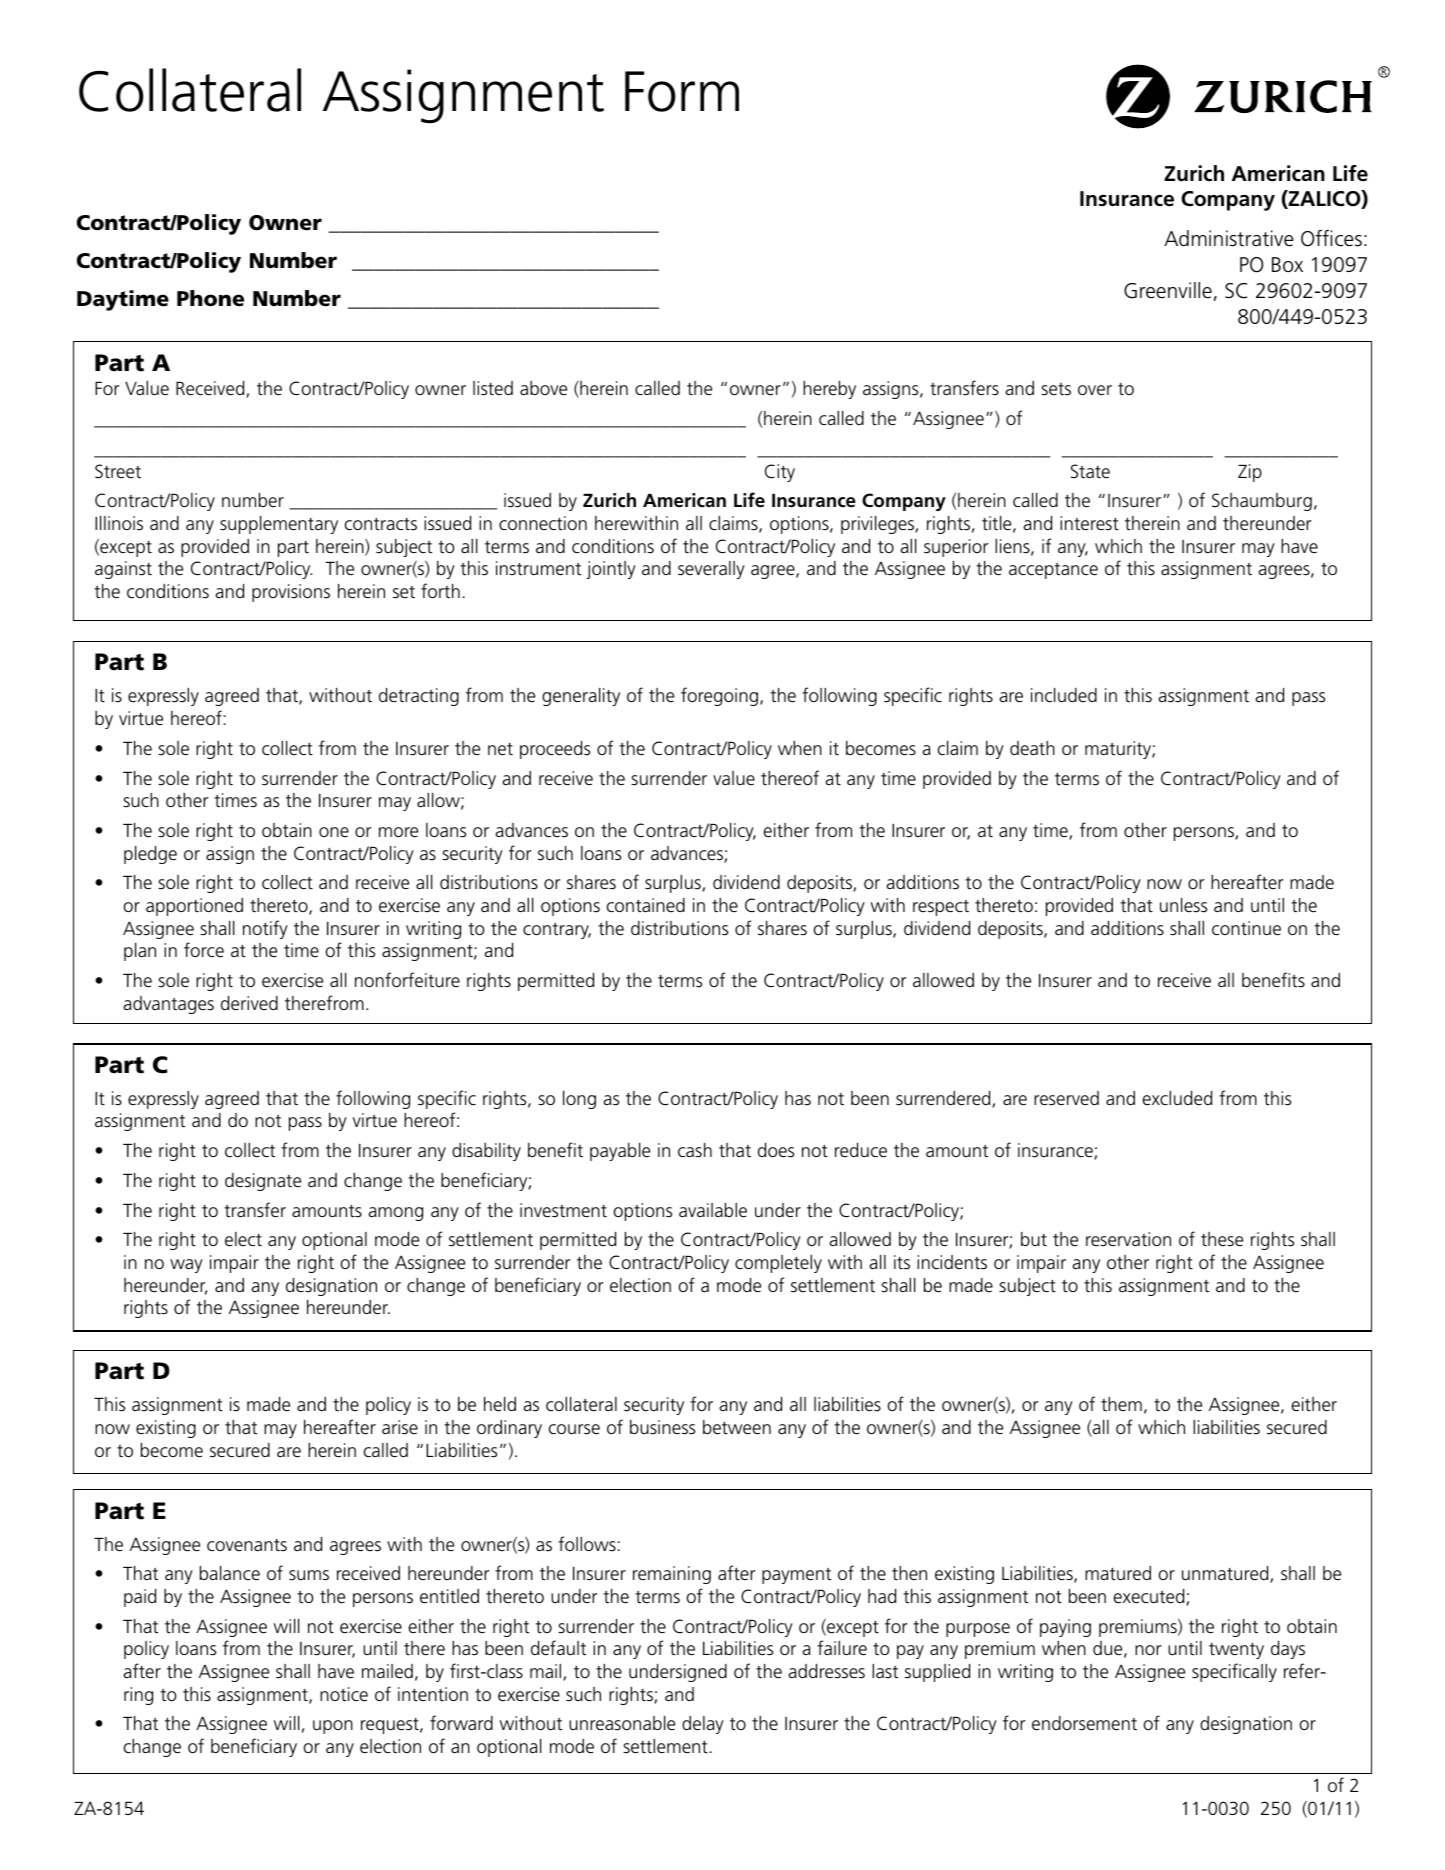  What do you see at coordinates (1229, 238) in the screenshot?
I see `Administrative` at bounding box center [1229, 238].
